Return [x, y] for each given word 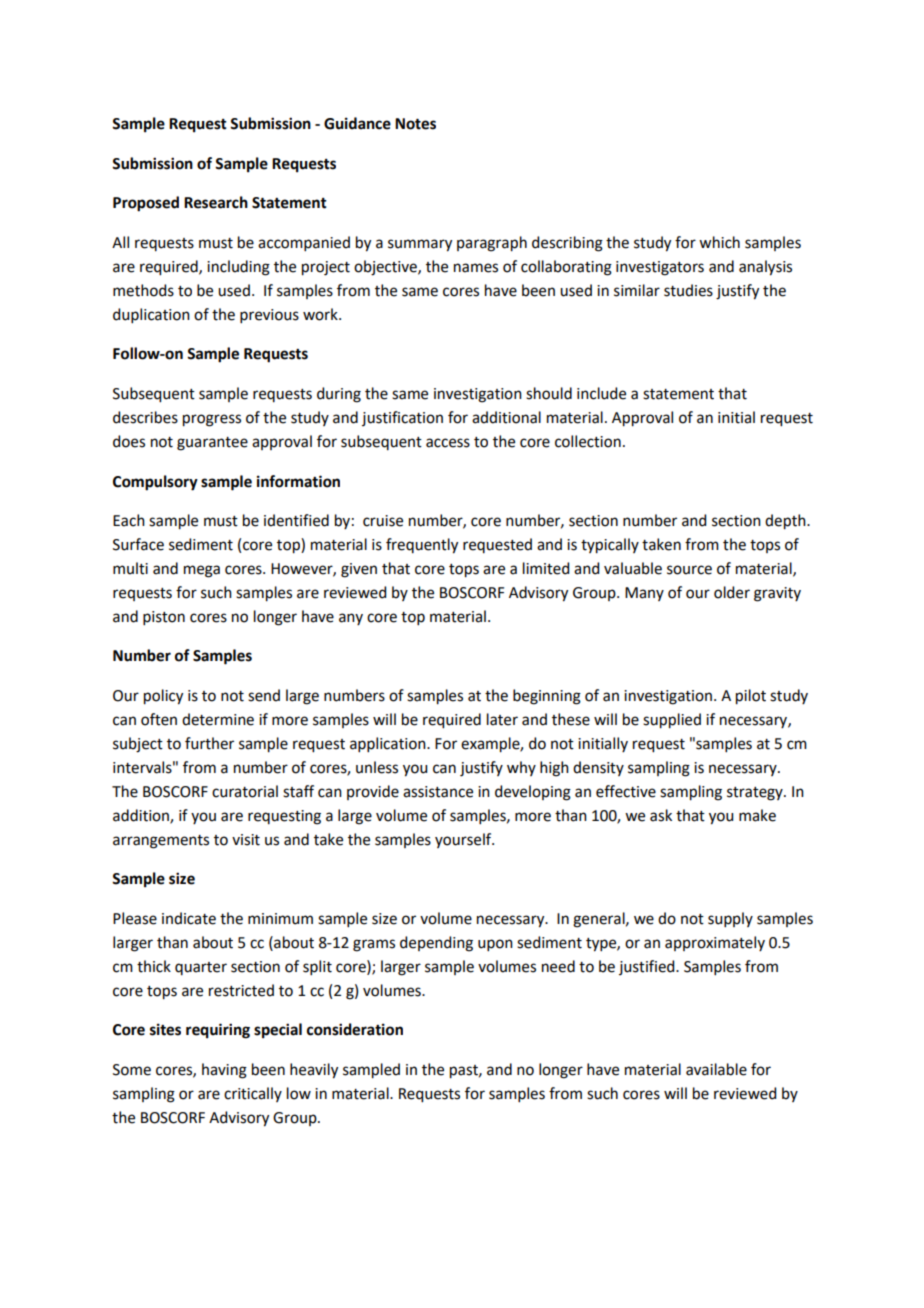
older [732, 592]
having [224, 1071]
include [601, 393]
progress [212, 420]
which [719, 242]
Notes [415, 124]
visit [246, 840]
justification [402, 418]
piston [164, 618]
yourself [464, 840]
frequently [422, 546]
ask [661, 815]
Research [216, 202]
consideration [355, 1029]
